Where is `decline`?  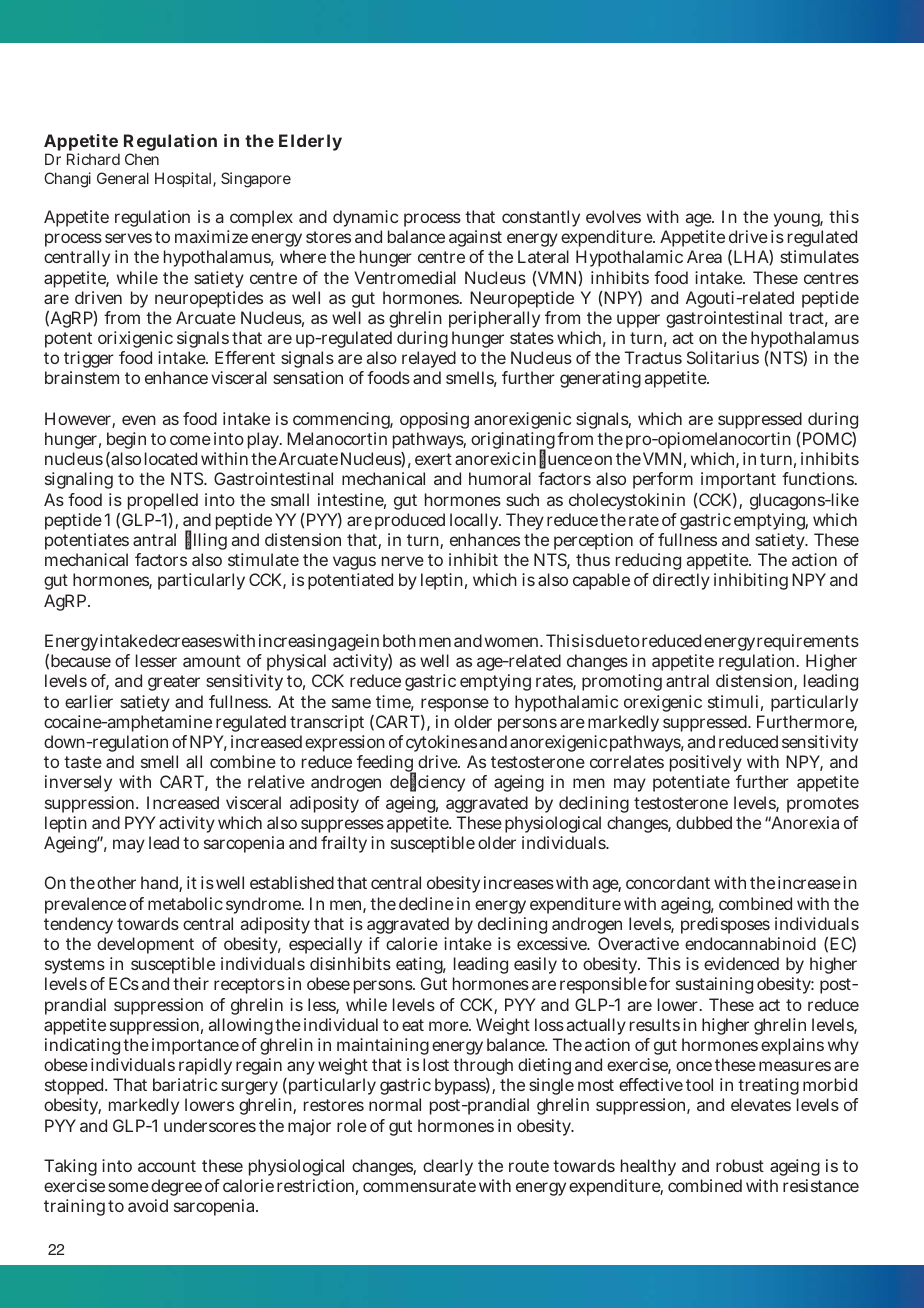 decline is located at coordinates (426, 903).
